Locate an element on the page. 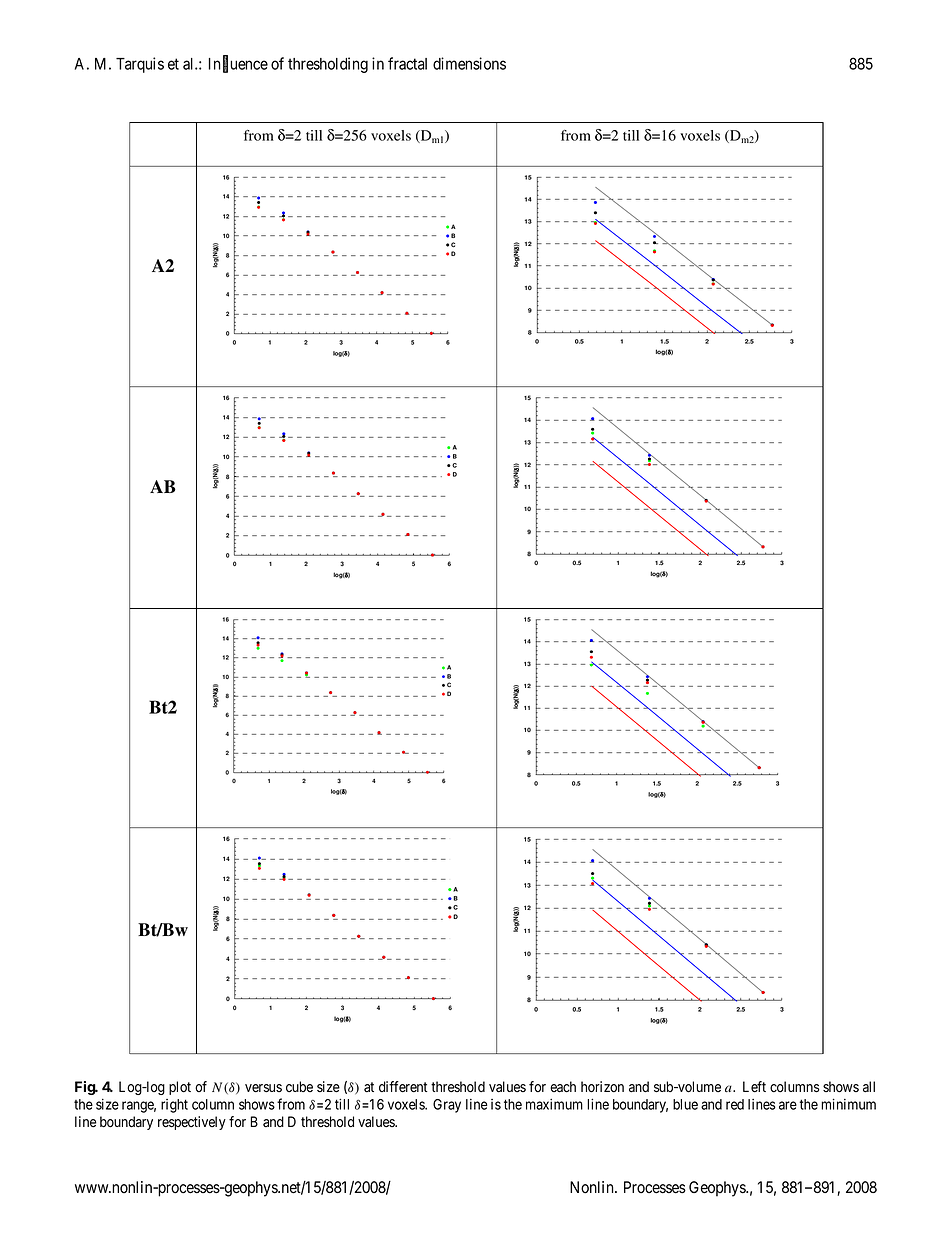 This page has width=952, height=1257. all is located at coordinates (869, 1087).
